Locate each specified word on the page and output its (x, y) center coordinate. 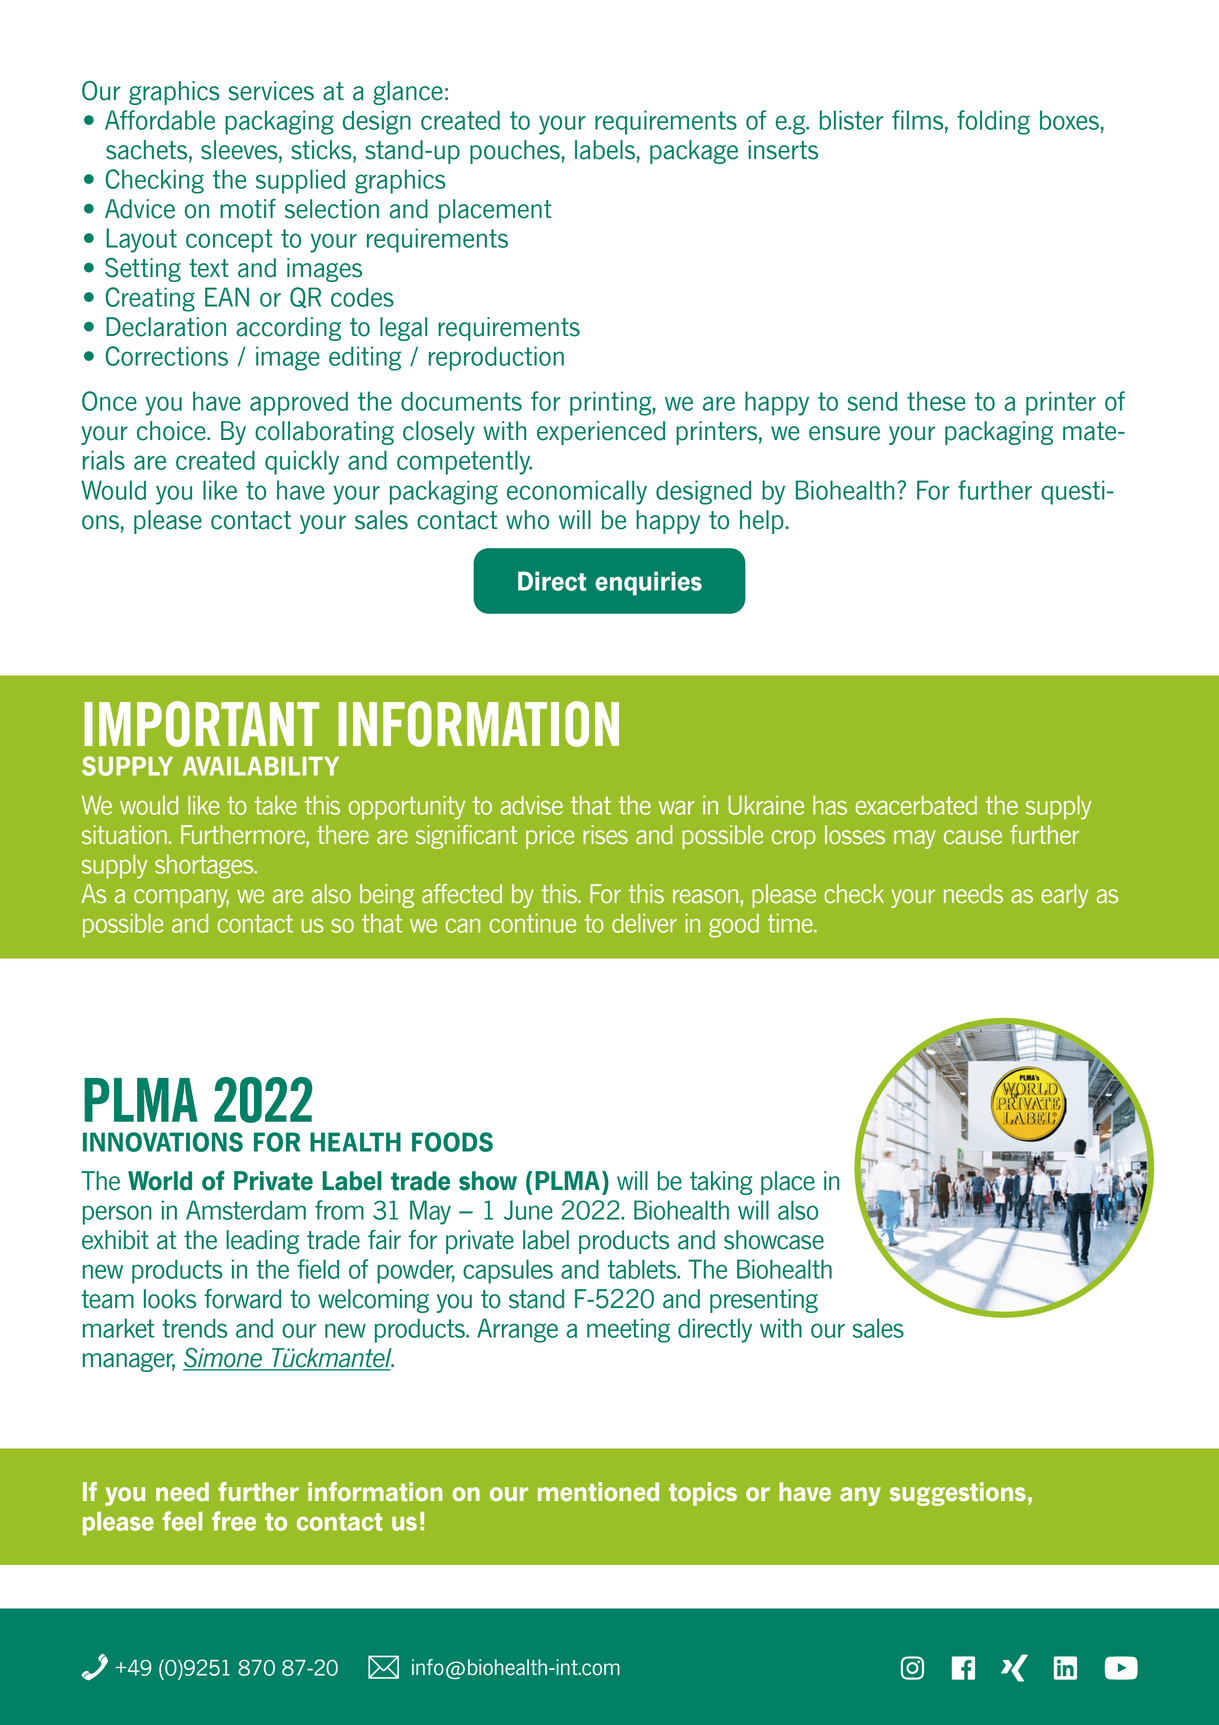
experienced (601, 433)
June (528, 1210)
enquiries (648, 583)
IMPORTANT (201, 724)
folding (993, 122)
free (234, 1521)
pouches (516, 152)
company (181, 898)
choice (172, 431)
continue (533, 923)
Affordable (160, 120)
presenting (764, 1301)
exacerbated (916, 805)
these (936, 401)
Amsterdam (246, 1210)
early (1064, 896)
